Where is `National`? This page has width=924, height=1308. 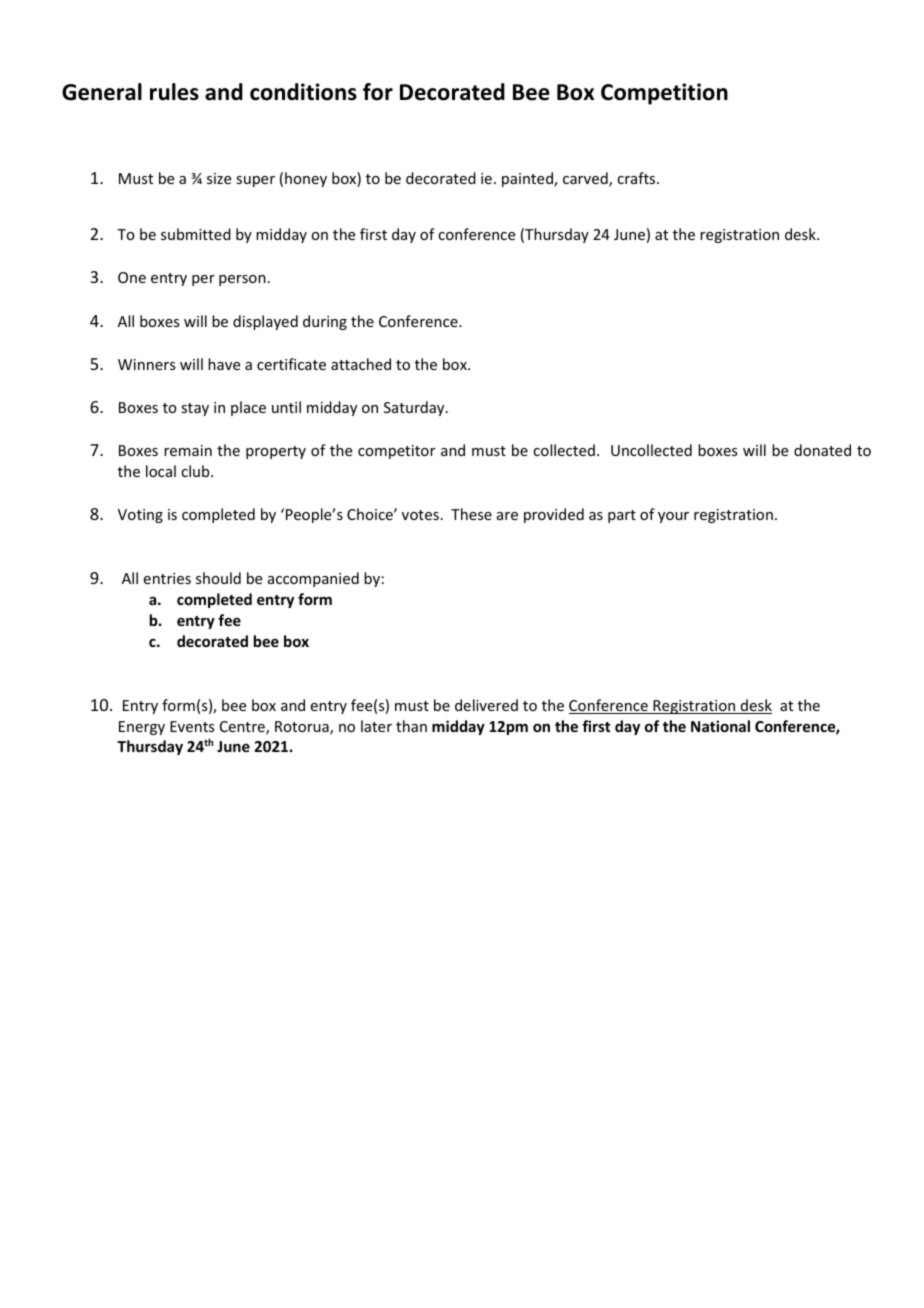
National is located at coordinates (720, 726).
